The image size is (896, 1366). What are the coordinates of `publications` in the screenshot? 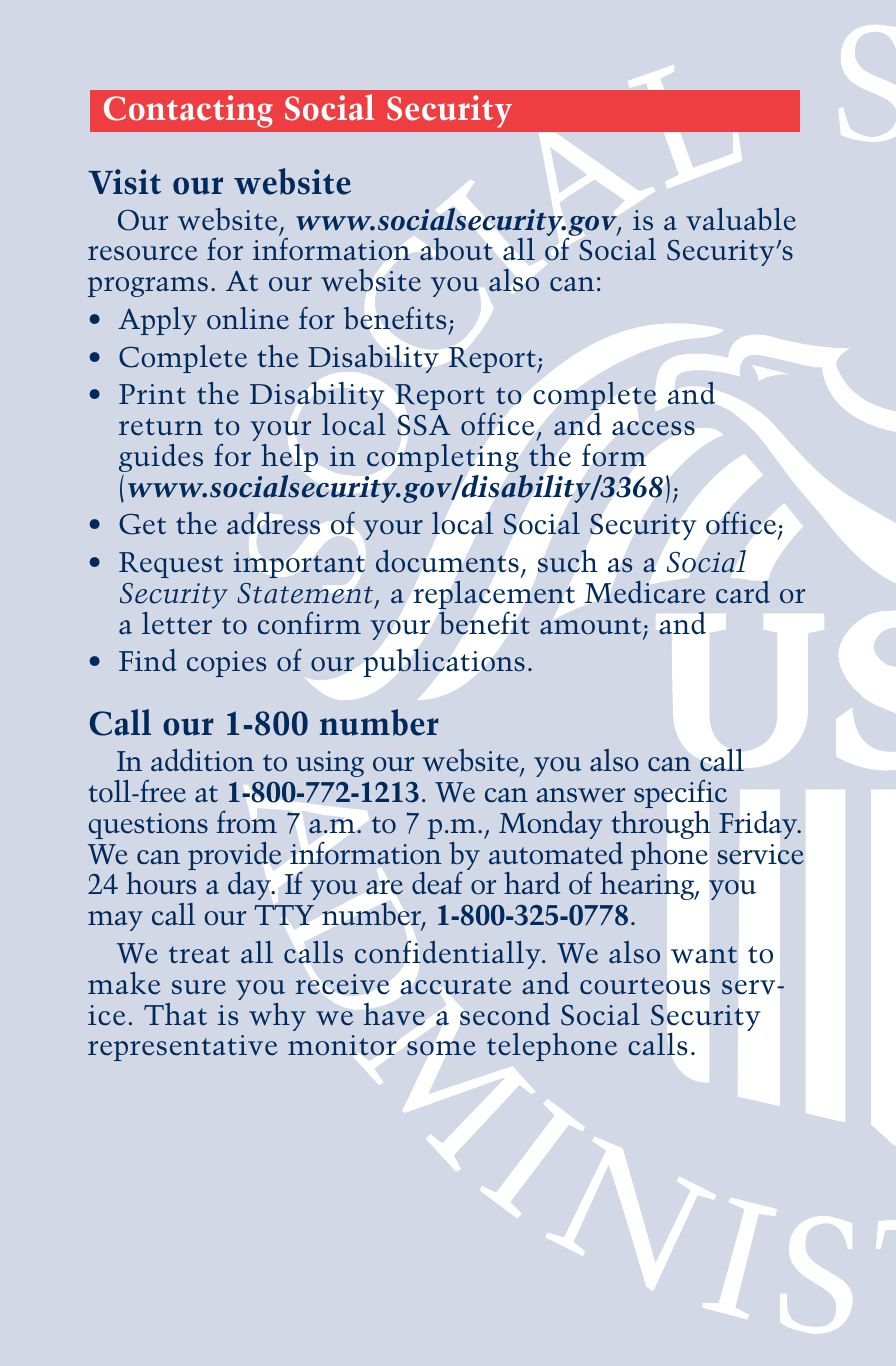 It's located at (444, 663).
